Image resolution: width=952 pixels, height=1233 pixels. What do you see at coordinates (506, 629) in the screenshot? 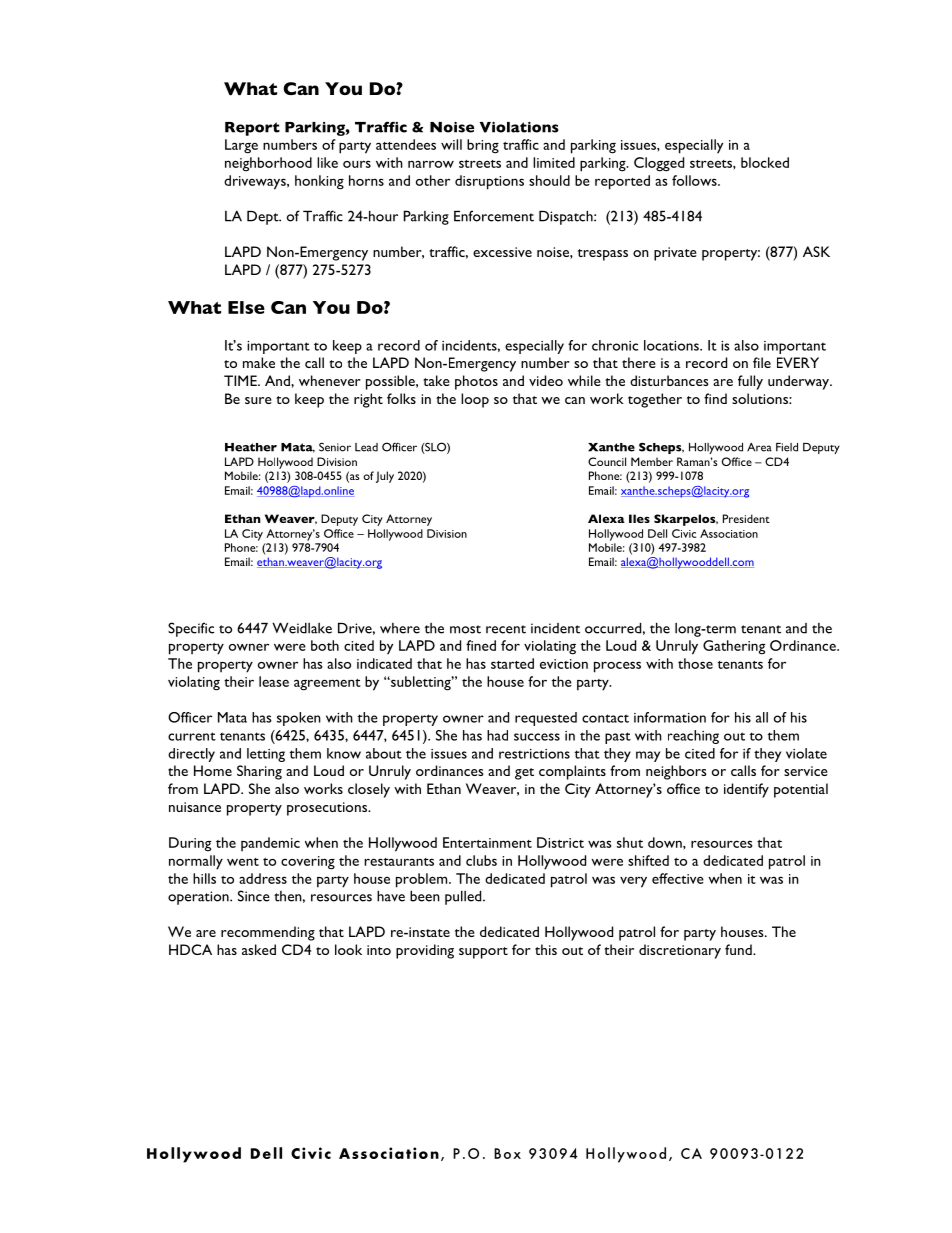
I see `recent` at bounding box center [506, 629].
